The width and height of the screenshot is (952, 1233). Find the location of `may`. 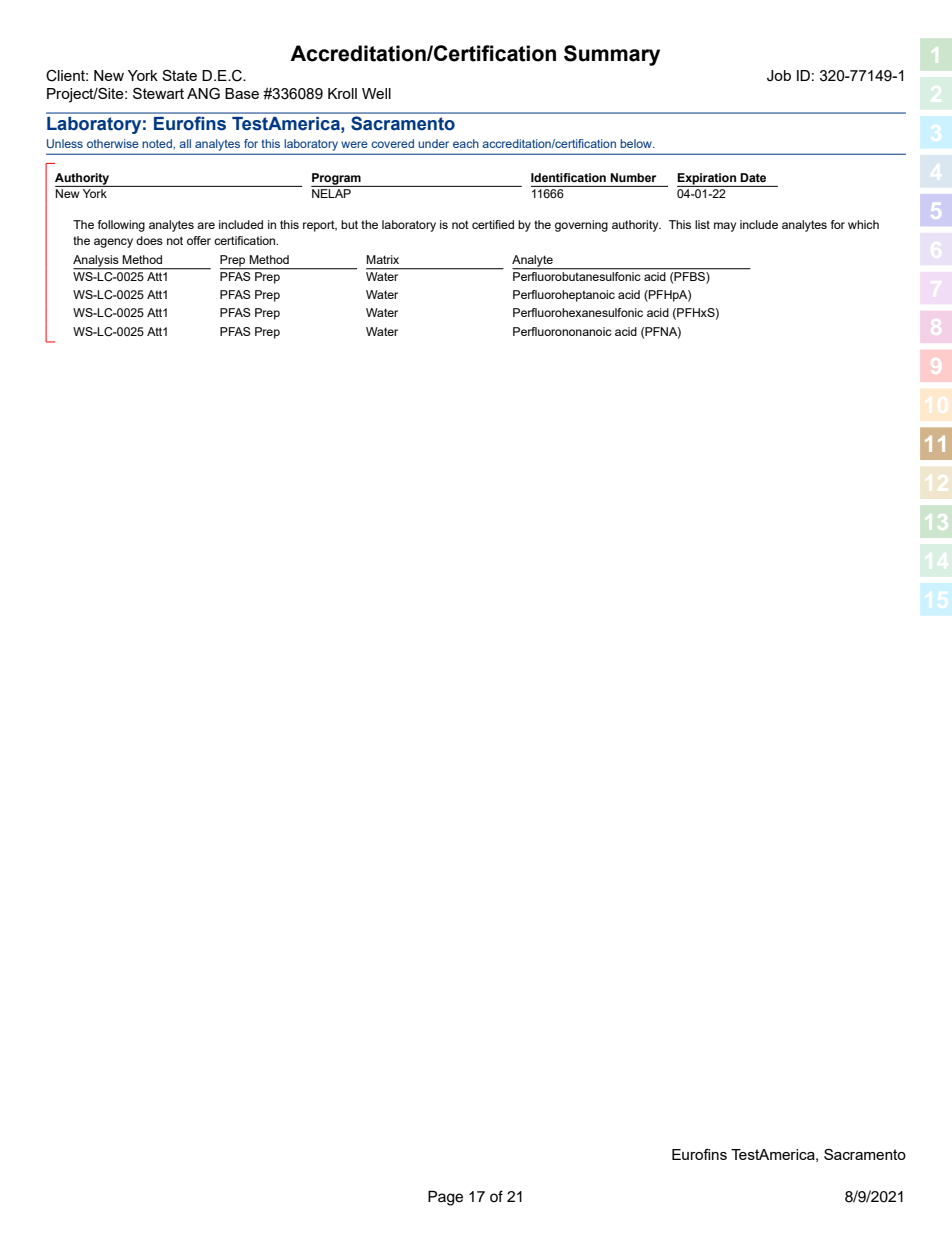

may is located at coordinates (725, 227).
